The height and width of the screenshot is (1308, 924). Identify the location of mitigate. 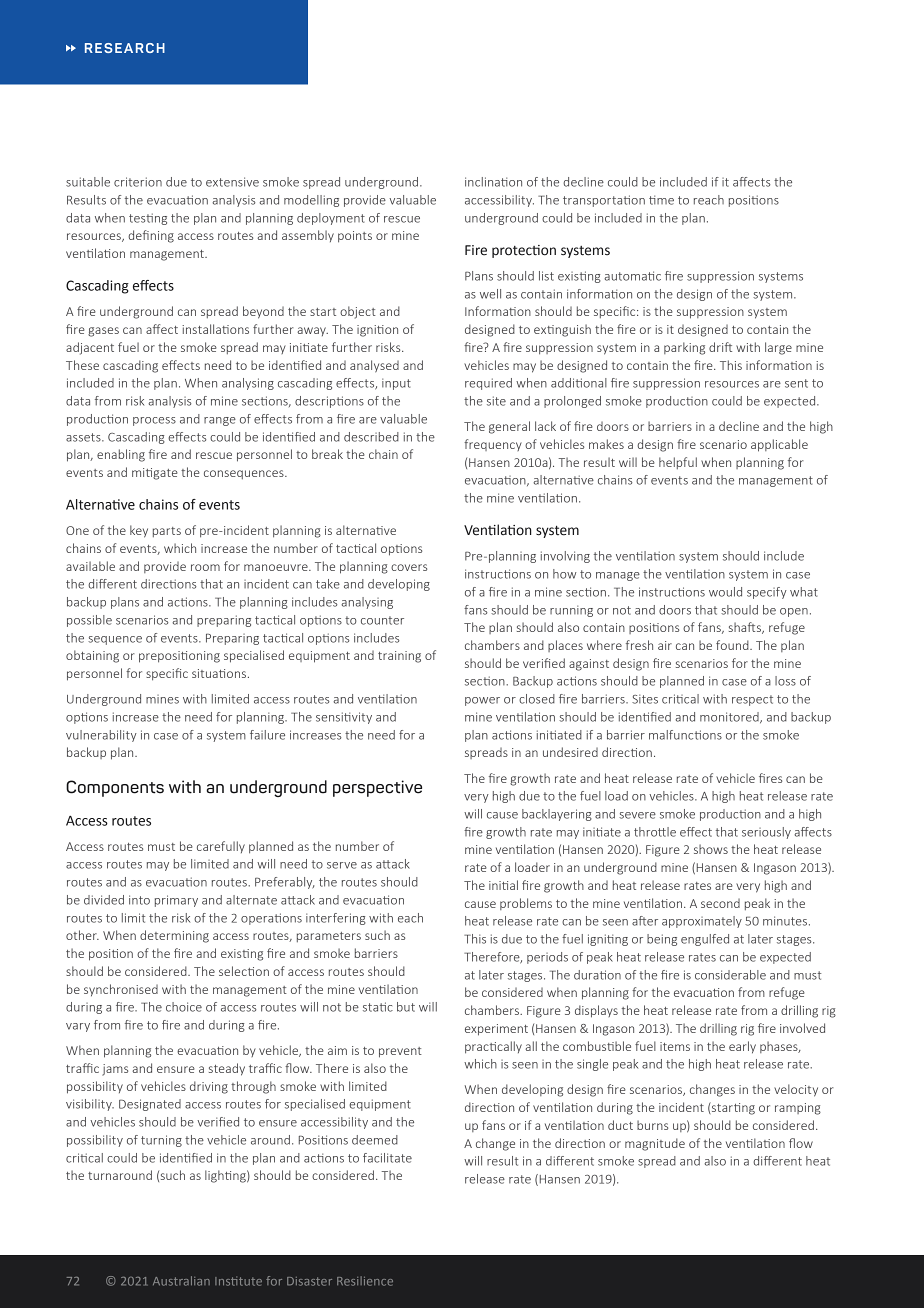
(155, 474).
